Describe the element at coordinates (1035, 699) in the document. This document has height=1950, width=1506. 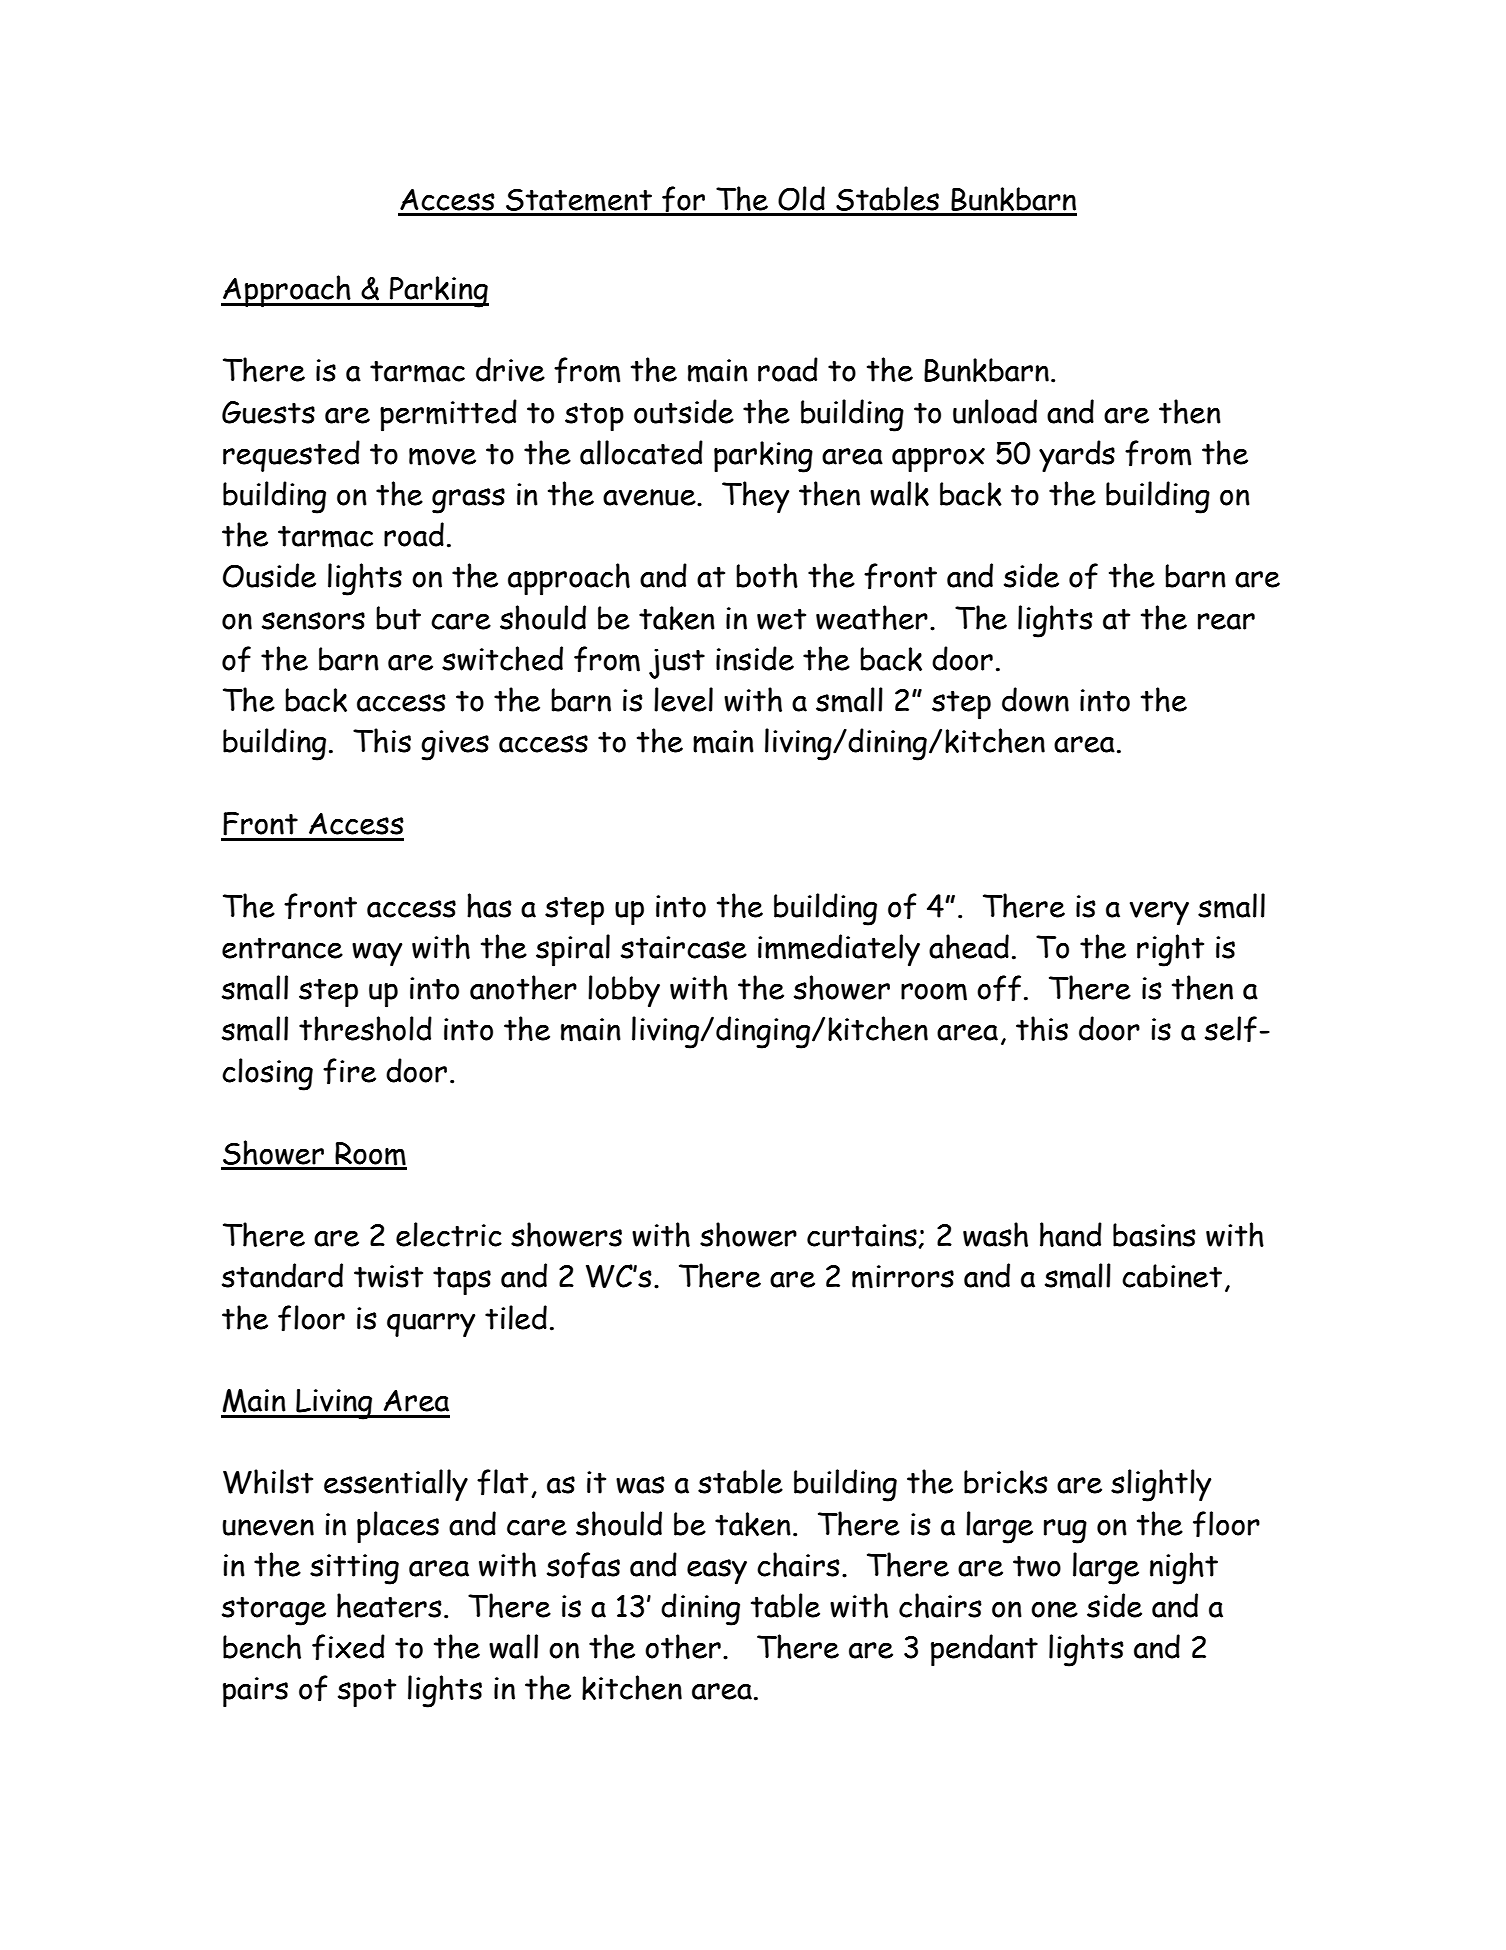
I see `down` at that location.
